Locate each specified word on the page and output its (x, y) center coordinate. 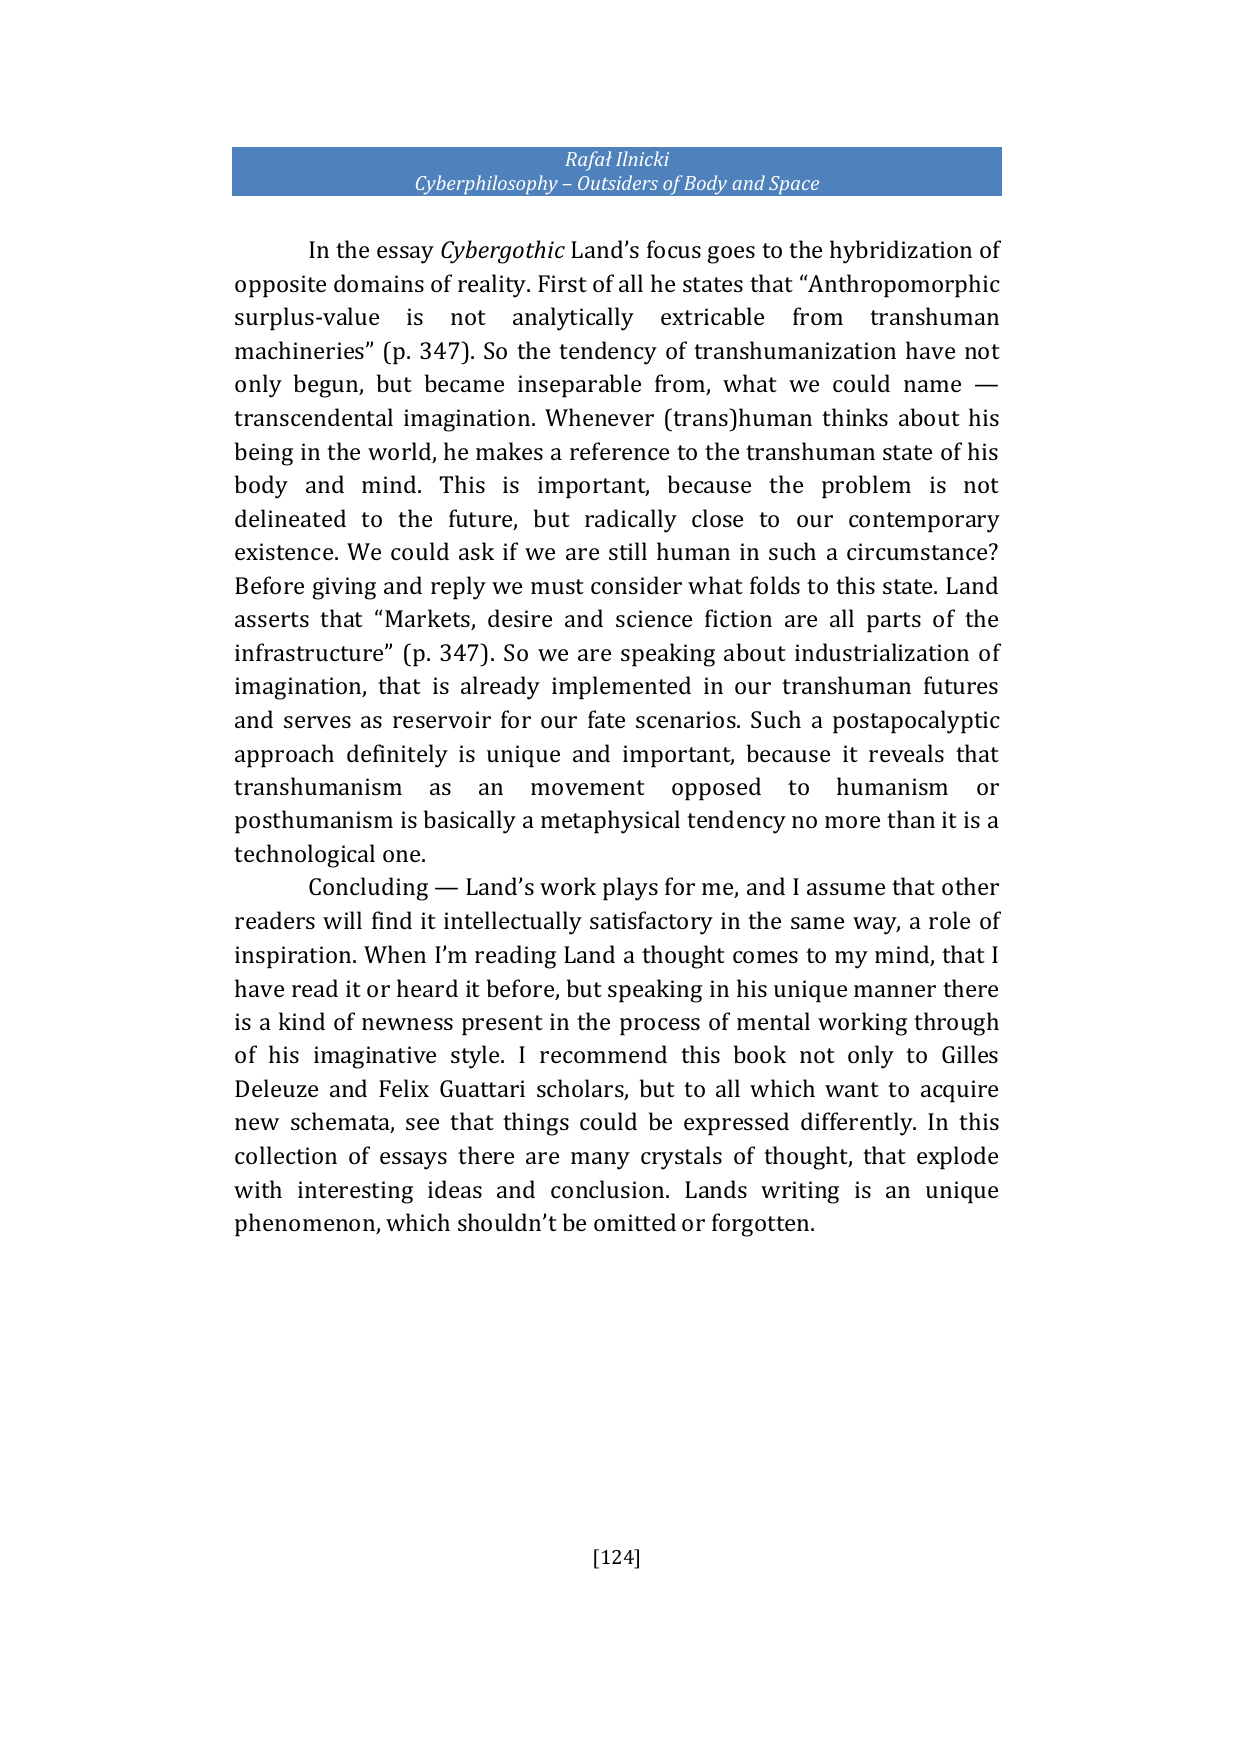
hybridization (901, 252)
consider (636, 585)
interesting (355, 1192)
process (660, 1027)
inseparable (579, 386)
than (911, 819)
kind (302, 1021)
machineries (301, 350)
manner (895, 991)
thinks (855, 417)
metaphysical (610, 822)
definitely (397, 756)
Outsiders (618, 182)
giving (344, 588)
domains (379, 283)
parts (894, 622)
